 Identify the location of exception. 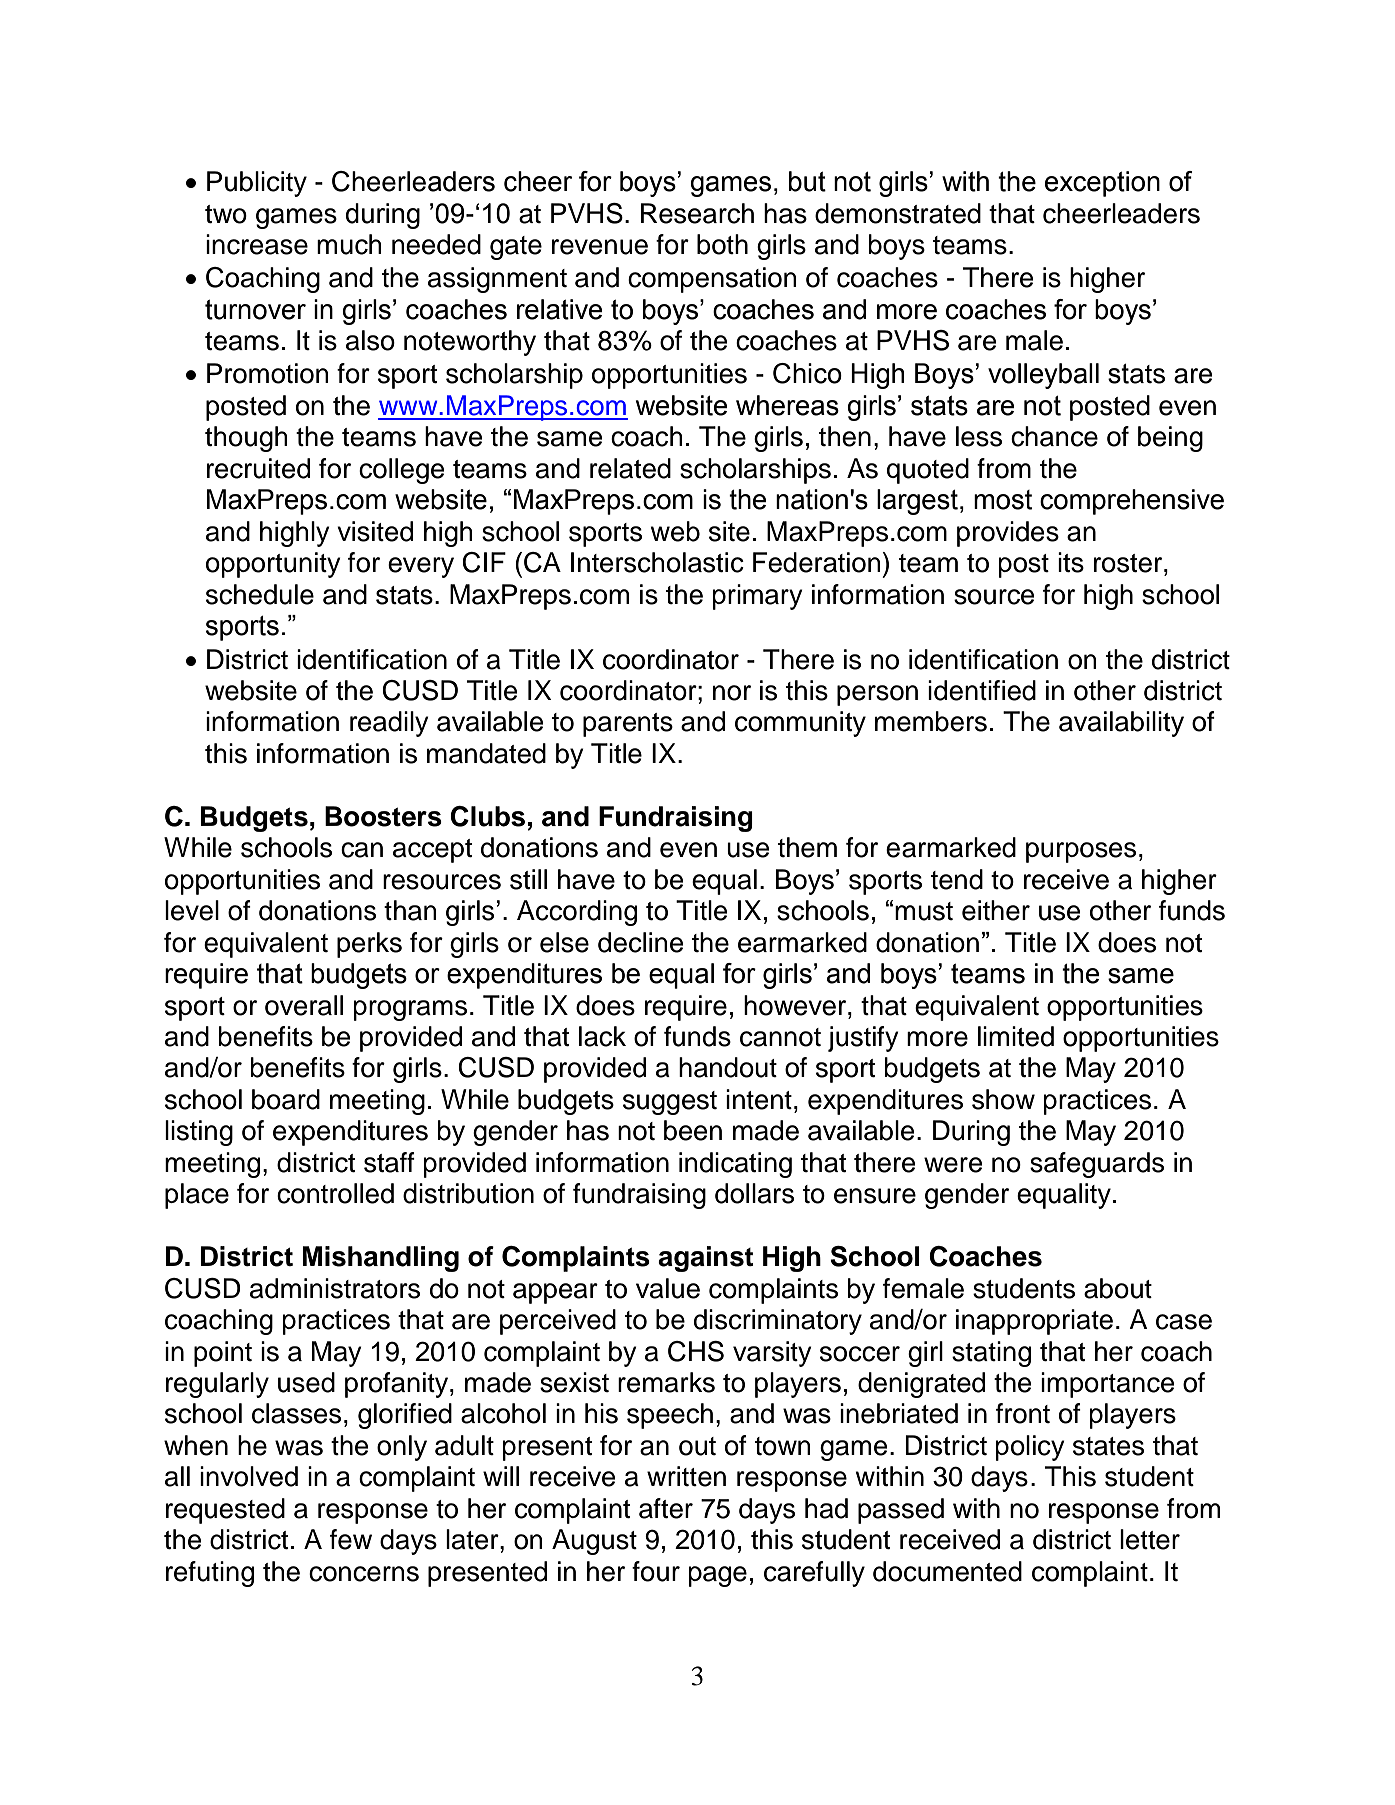
(1102, 184).
